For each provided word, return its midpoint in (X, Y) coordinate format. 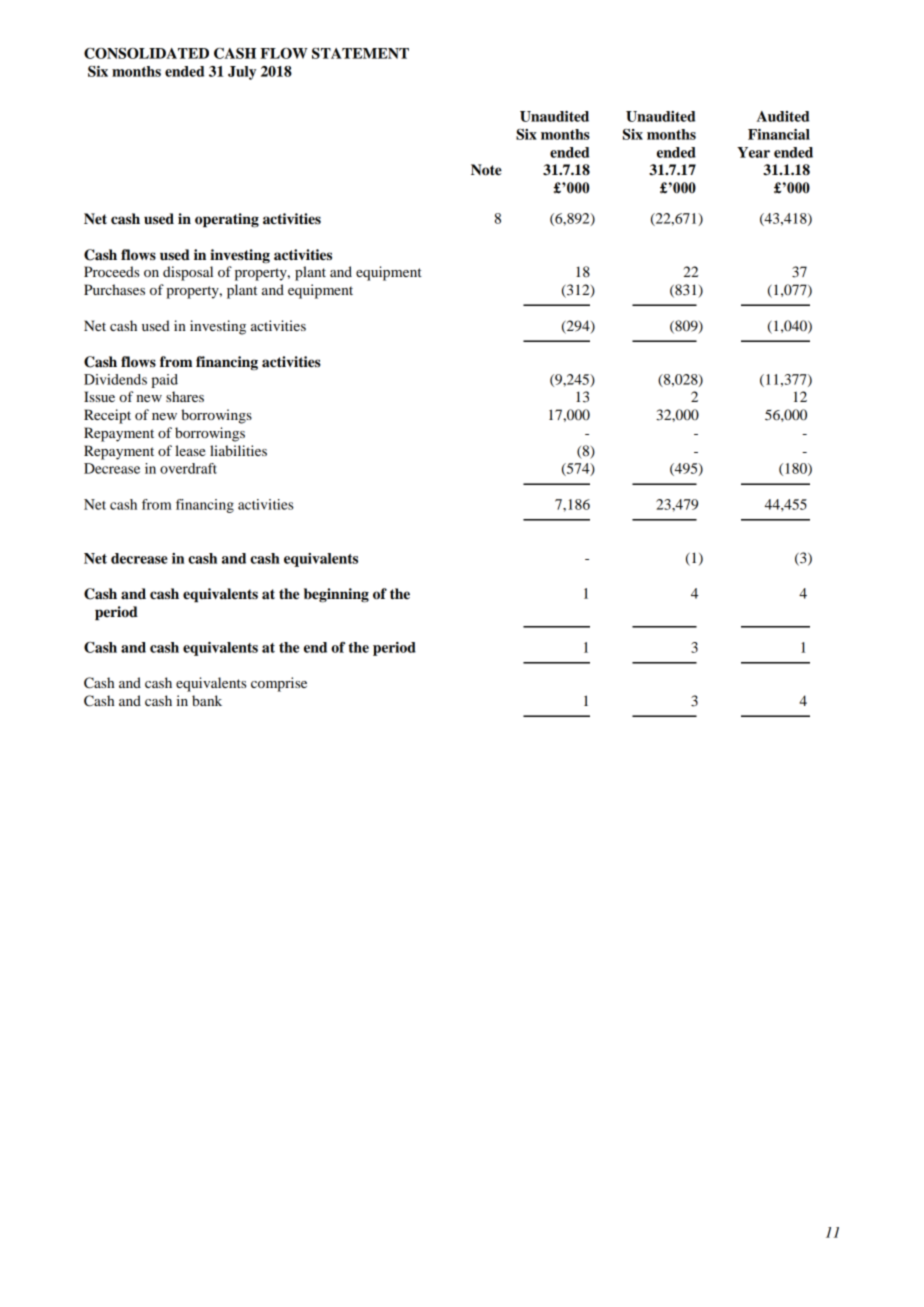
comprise (279, 684)
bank (207, 700)
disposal (188, 273)
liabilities (238, 450)
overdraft (188, 468)
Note (486, 170)
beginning (336, 595)
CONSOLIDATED (146, 53)
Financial (779, 134)
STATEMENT (360, 53)
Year (753, 152)
